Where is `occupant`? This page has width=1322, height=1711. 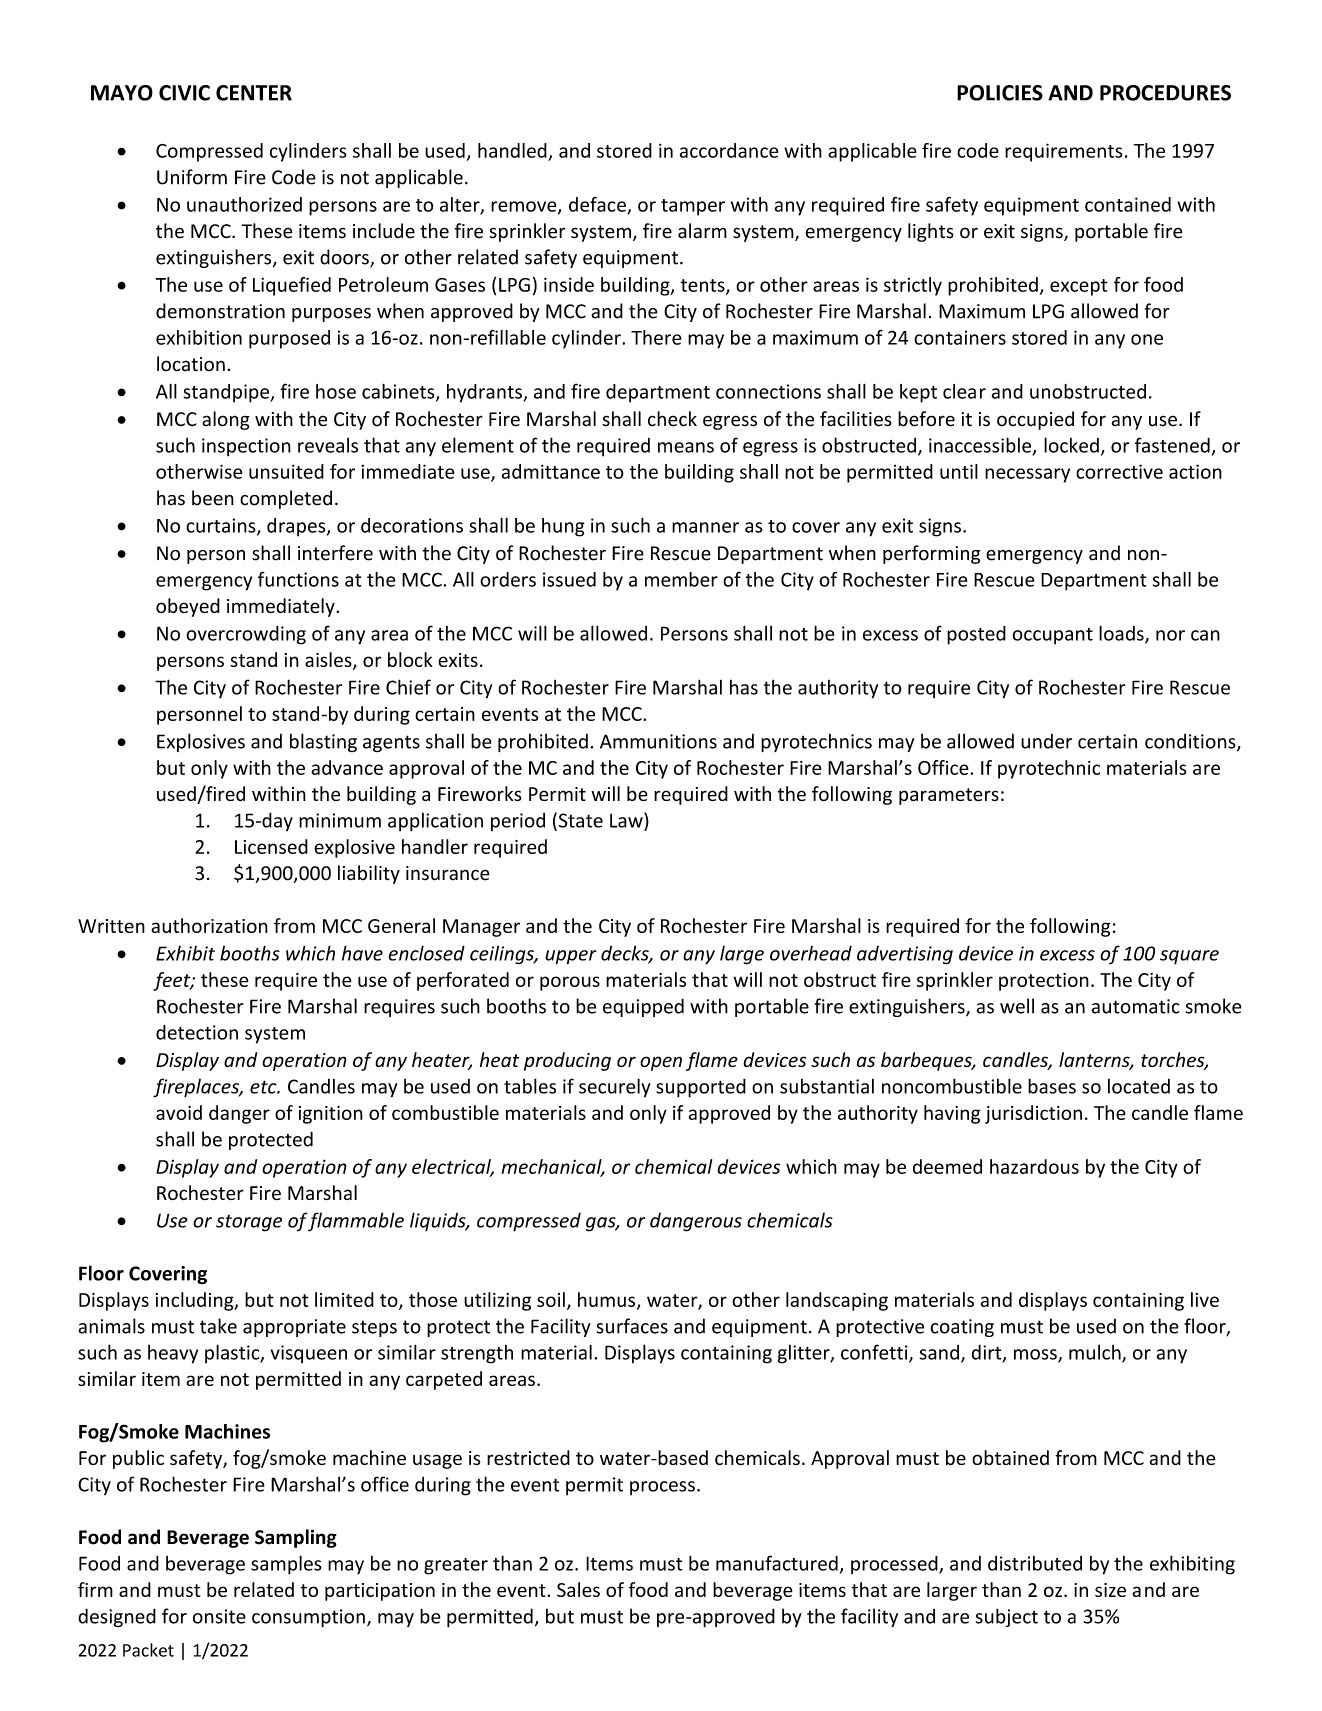
occupant is located at coordinates (1052, 636).
